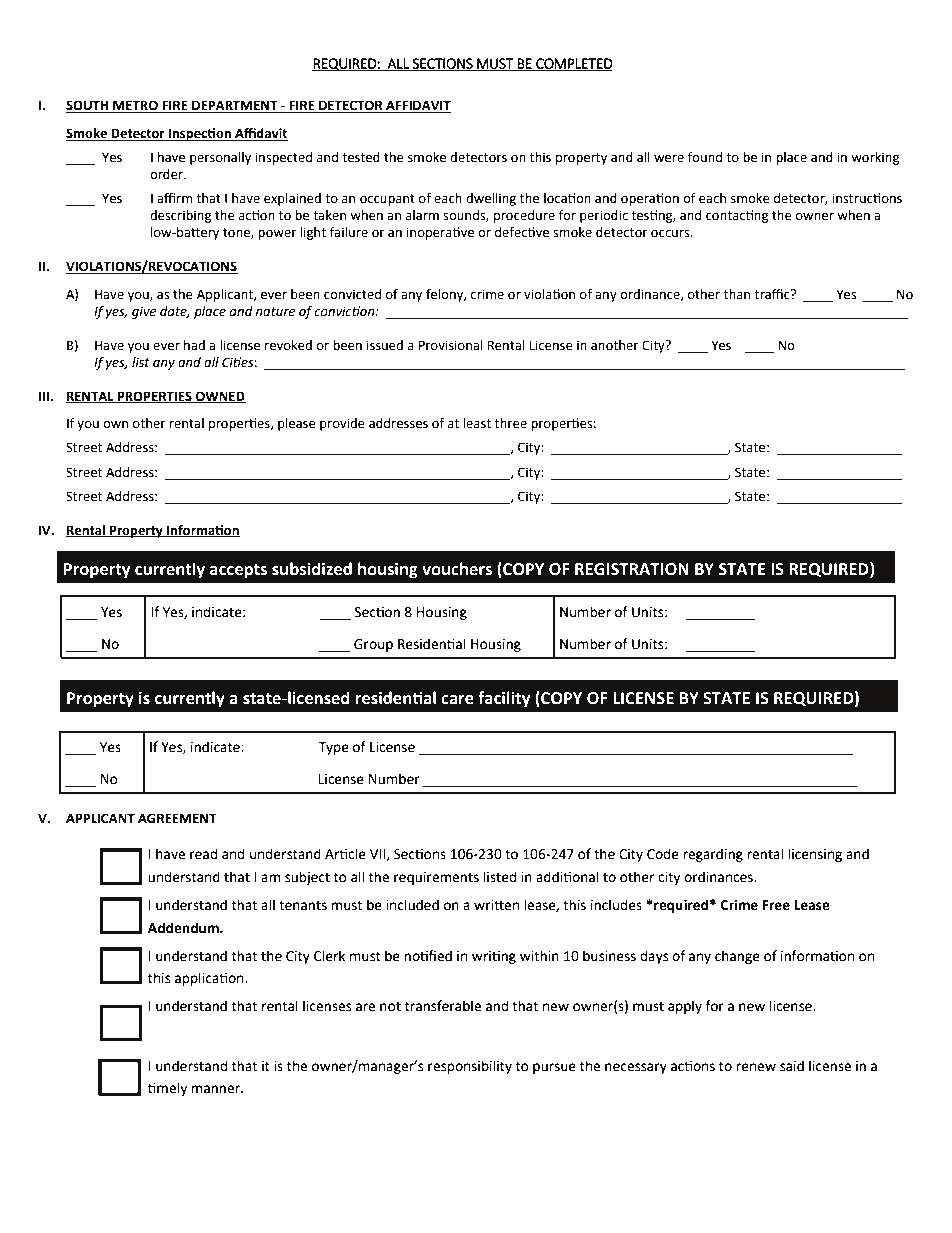  Describe the element at coordinates (737, 294) in the screenshot. I see `than` at that location.
